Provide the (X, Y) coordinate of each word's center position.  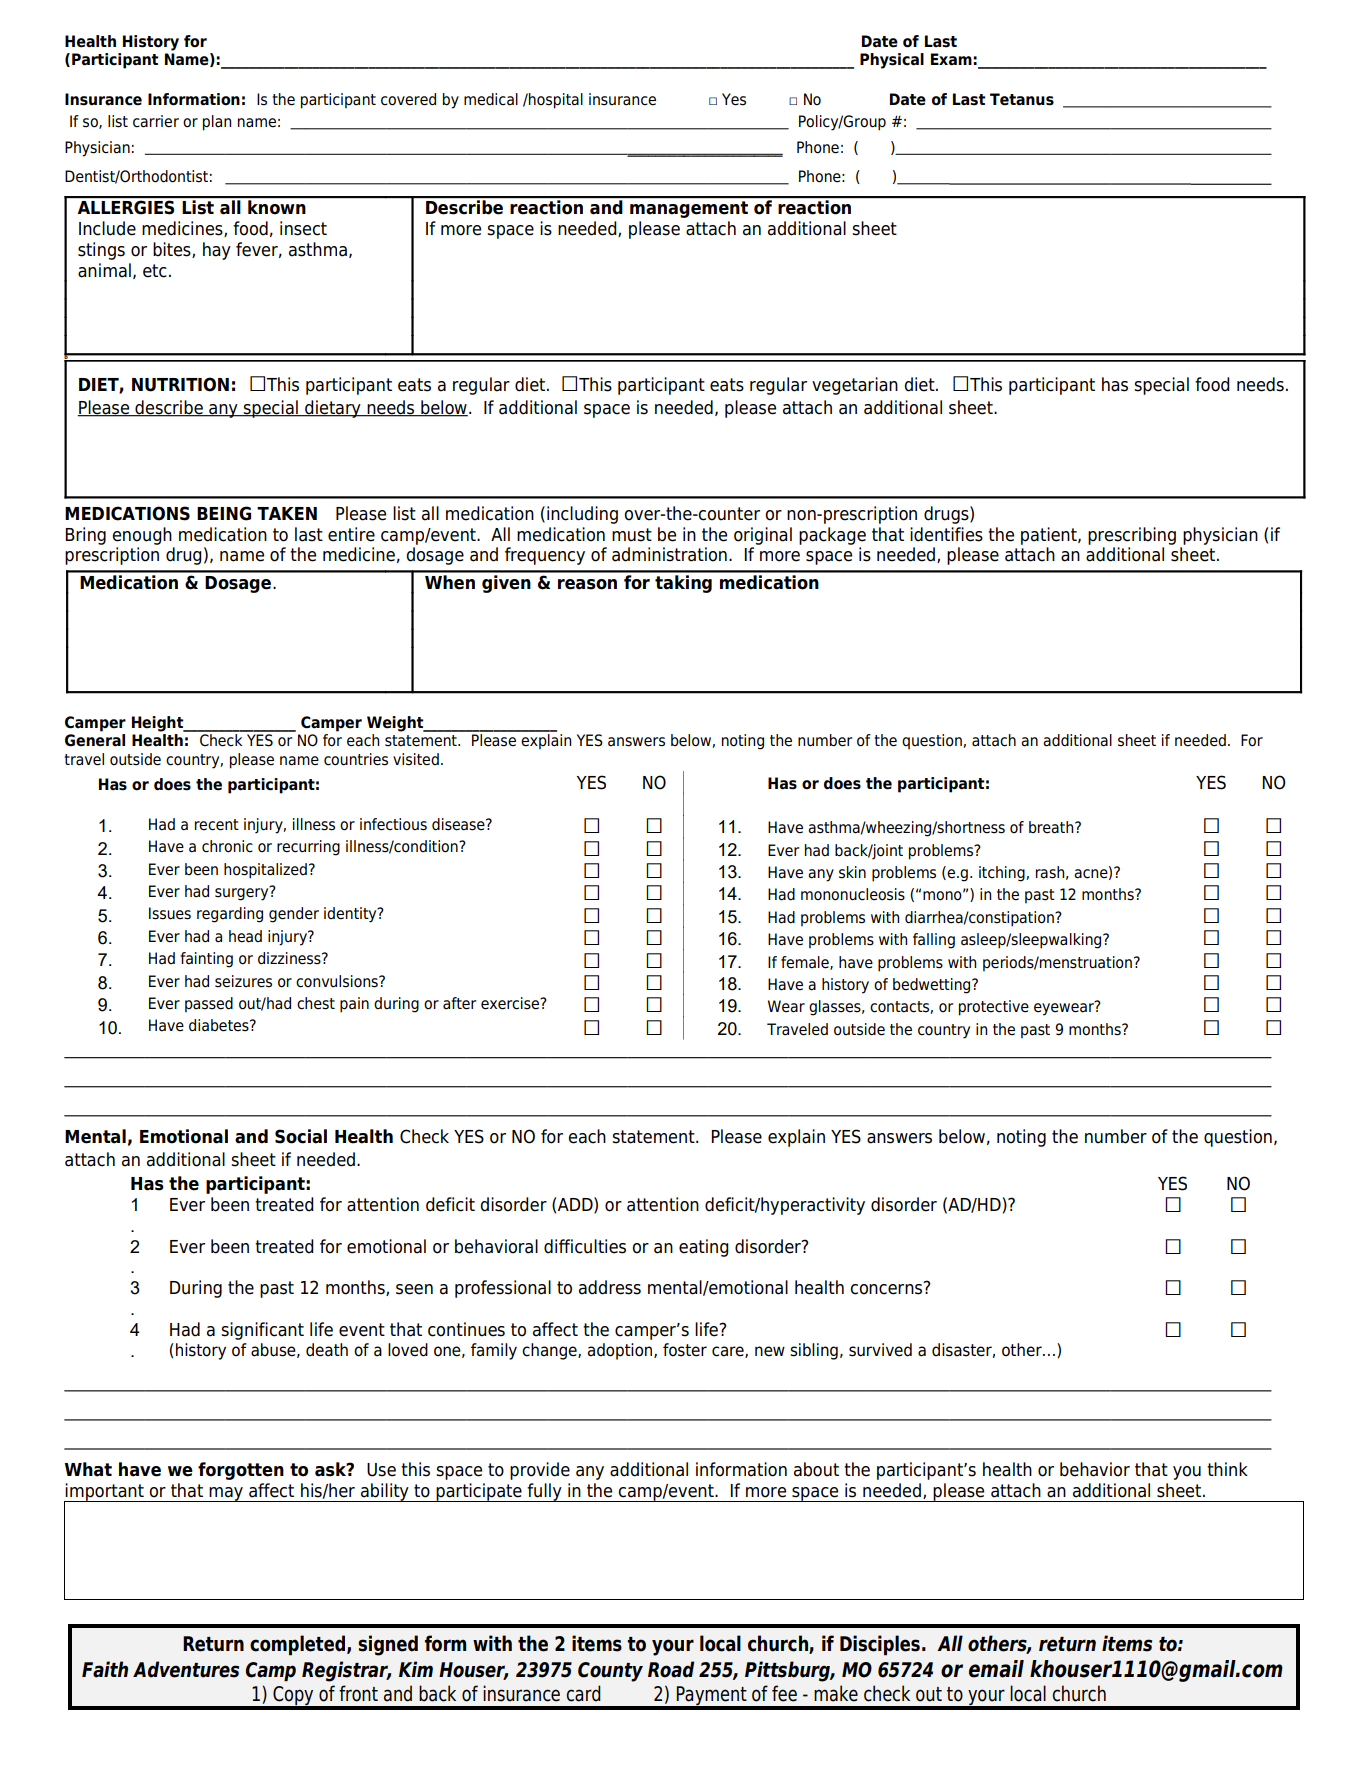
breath (1052, 827)
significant (262, 1331)
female (806, 963)
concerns (887, 1288)
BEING (224, 513)
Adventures (186, 1669)
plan (217, 123)
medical (491, 99)
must (632, 535)
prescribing (1132, 536)
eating (704, 1248)
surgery (243, 893)
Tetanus (1022, 99)
